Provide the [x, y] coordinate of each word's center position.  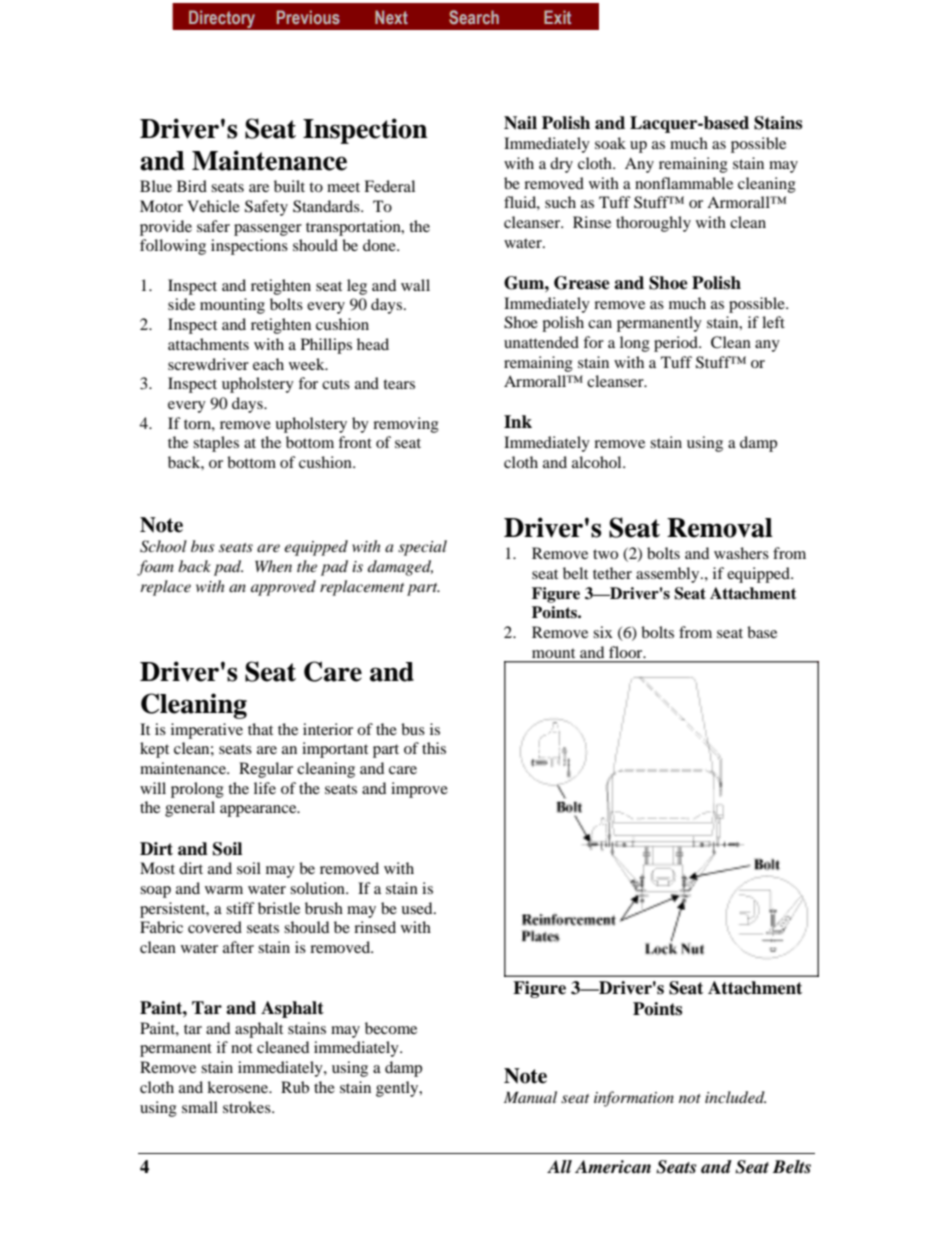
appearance [259, 811]
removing [406, 425]
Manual [530, 1097]
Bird [192, 186]
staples [216, 444]
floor [627, 652]
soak [610, 143]
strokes [248, 1107]
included [735, 1097]
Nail [520, 123]
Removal [720, 528]
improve [419, 790]
